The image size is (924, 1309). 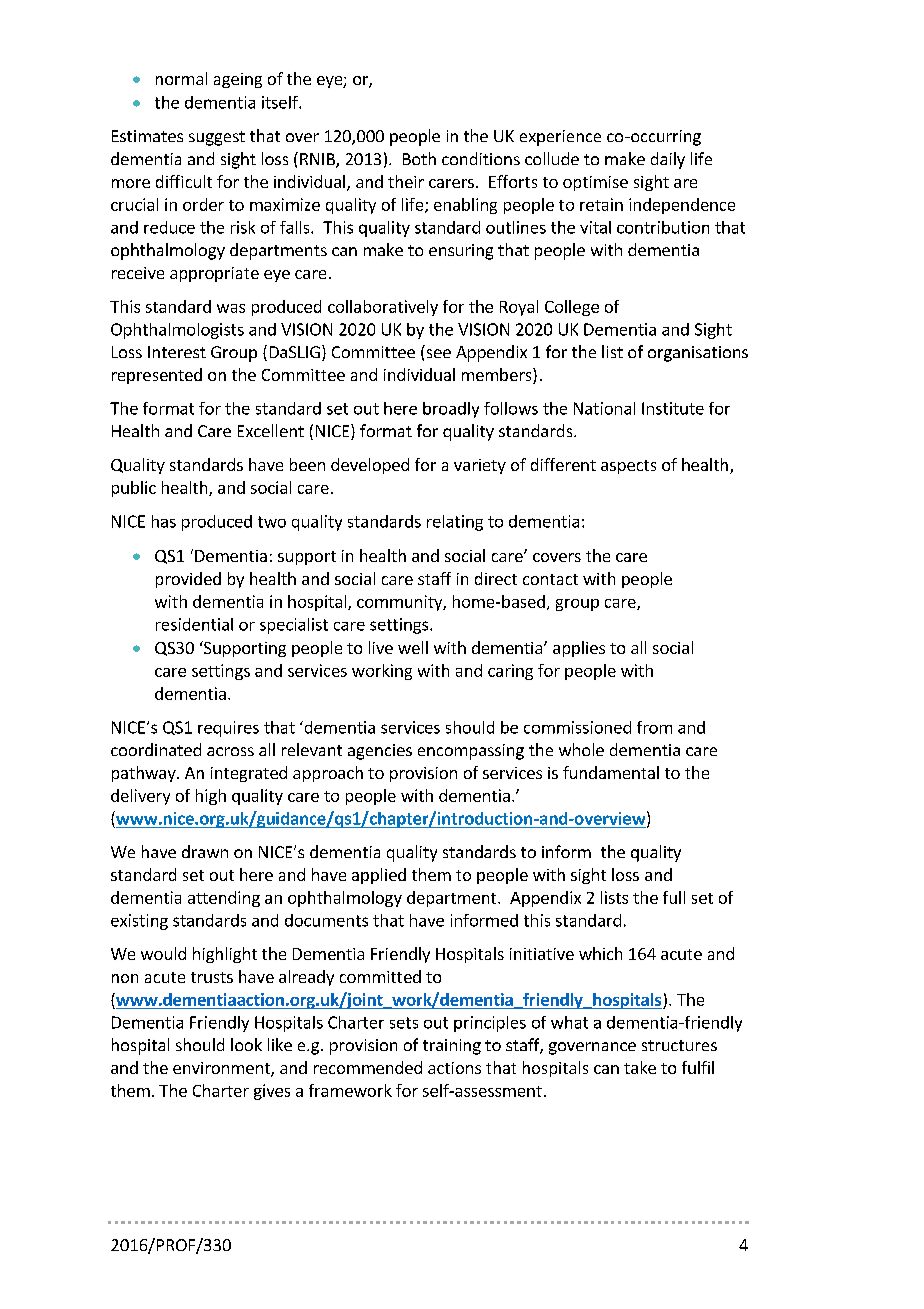 What do you see at coordinates (654, 727) in the image?
I see `from` at bounding box center [654, 727].
